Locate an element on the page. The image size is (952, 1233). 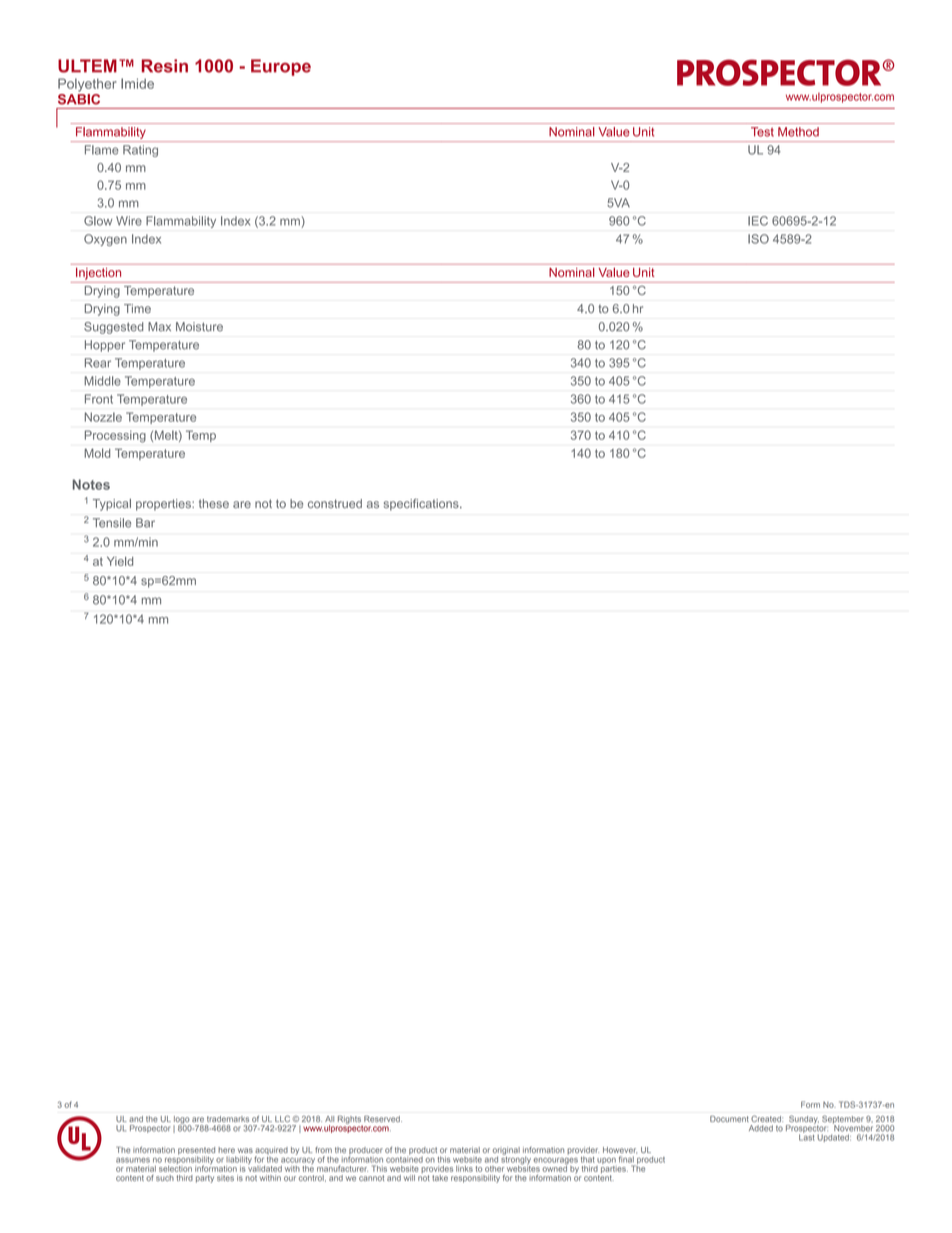
Europe is located at coordinates (281, 67).
